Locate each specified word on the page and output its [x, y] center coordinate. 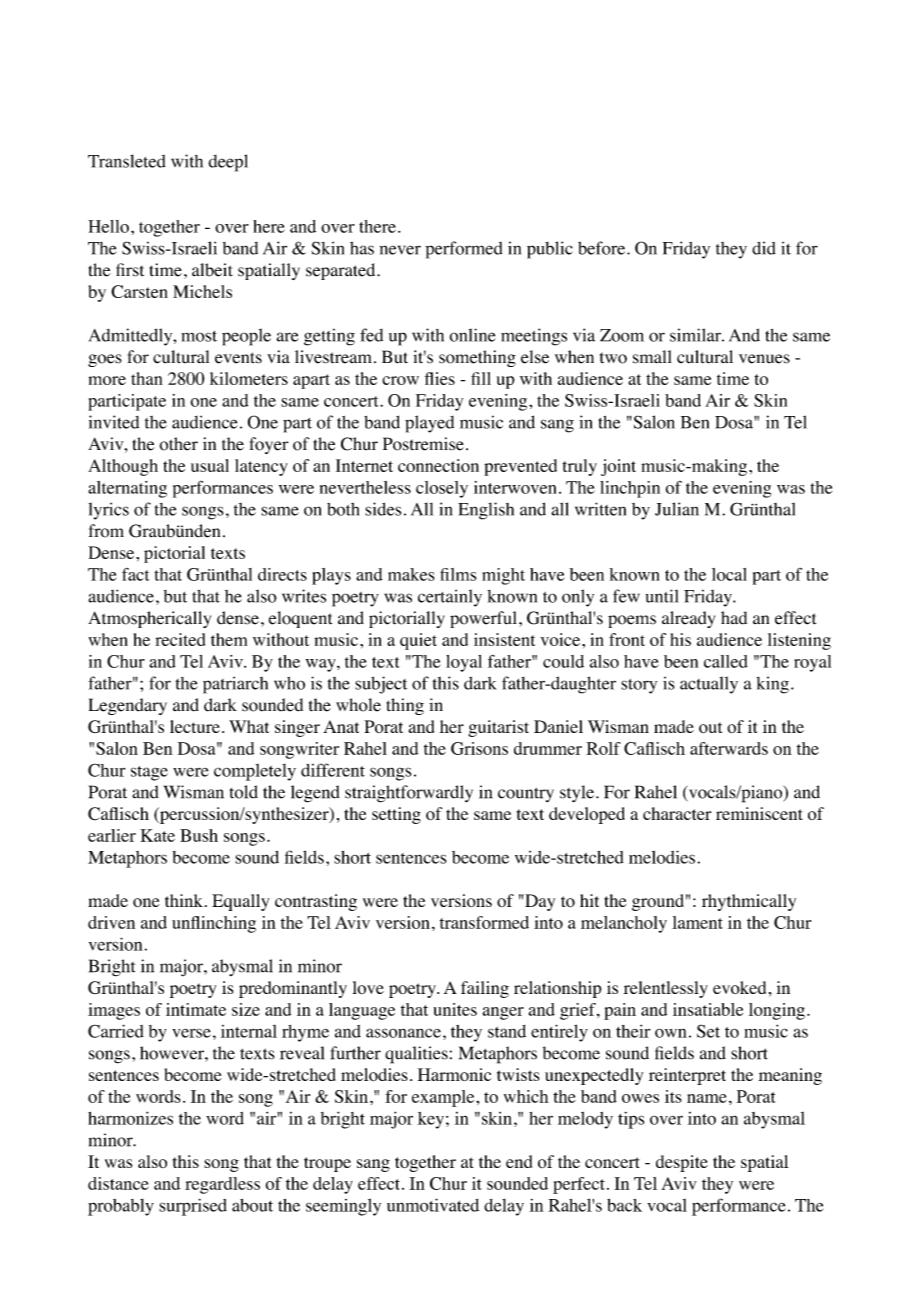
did [764, 248]
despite [682, 1163]
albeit [212, 270]
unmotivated [433, 1205]
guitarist [498, 728]
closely [442, 489]
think [184, 900]
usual [210, 465]
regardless [222, 1185]
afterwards [729, 748]
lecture [195, 726]
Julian [677, 509]
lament [697, 922]
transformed [484, 922]
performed [464, 250]
